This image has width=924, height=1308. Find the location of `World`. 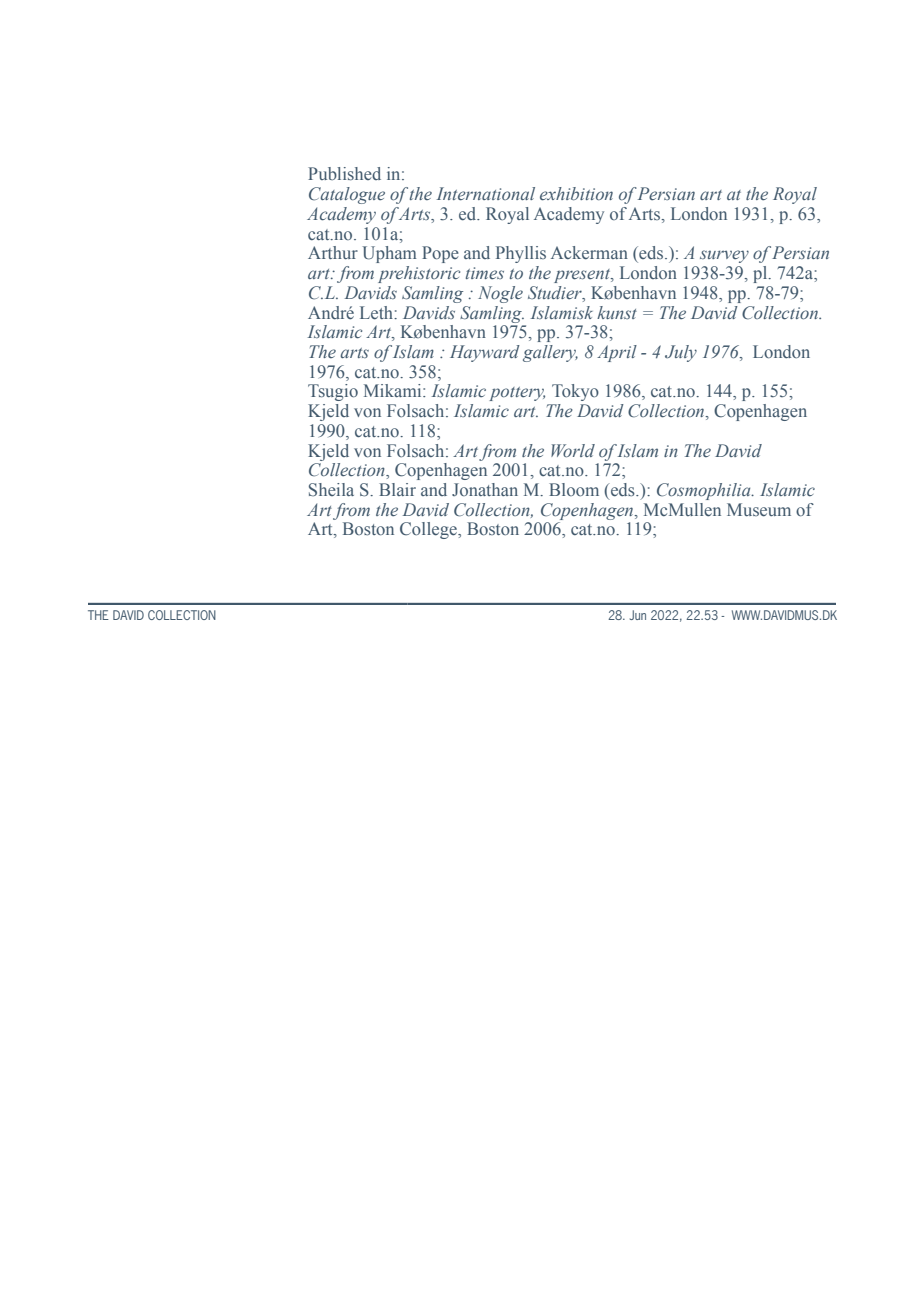

World is located at coordinates (573, 450).
